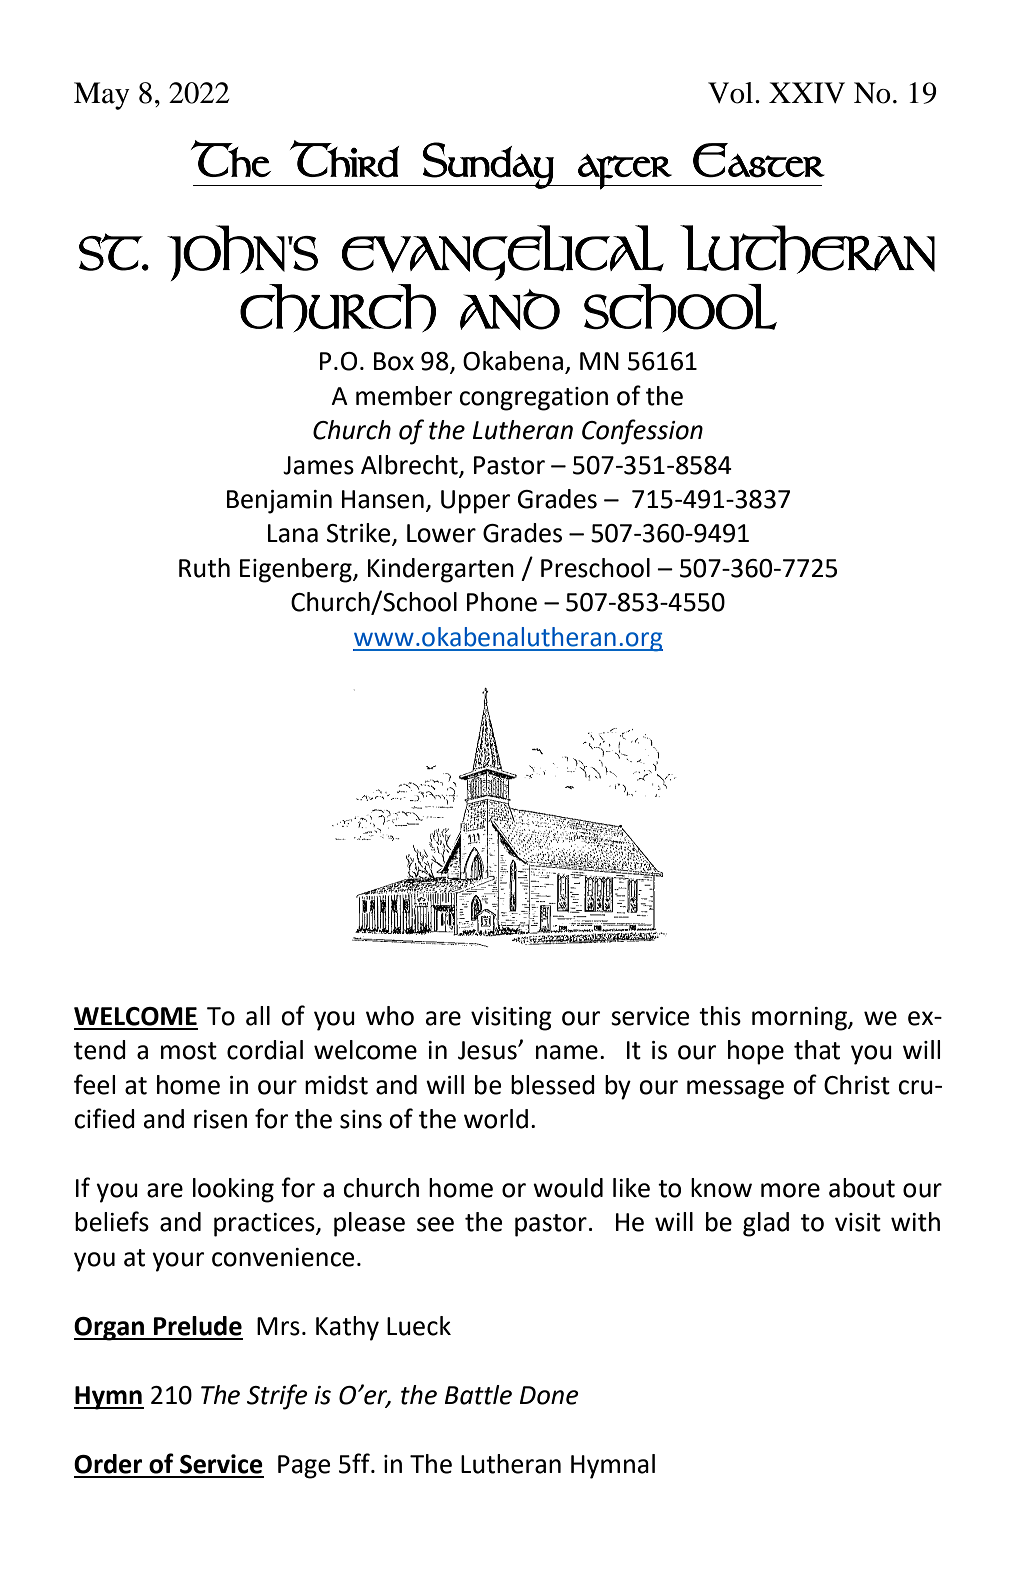 This image has height=1570, width=1016. I want to click on most, so click(189, 1051).
